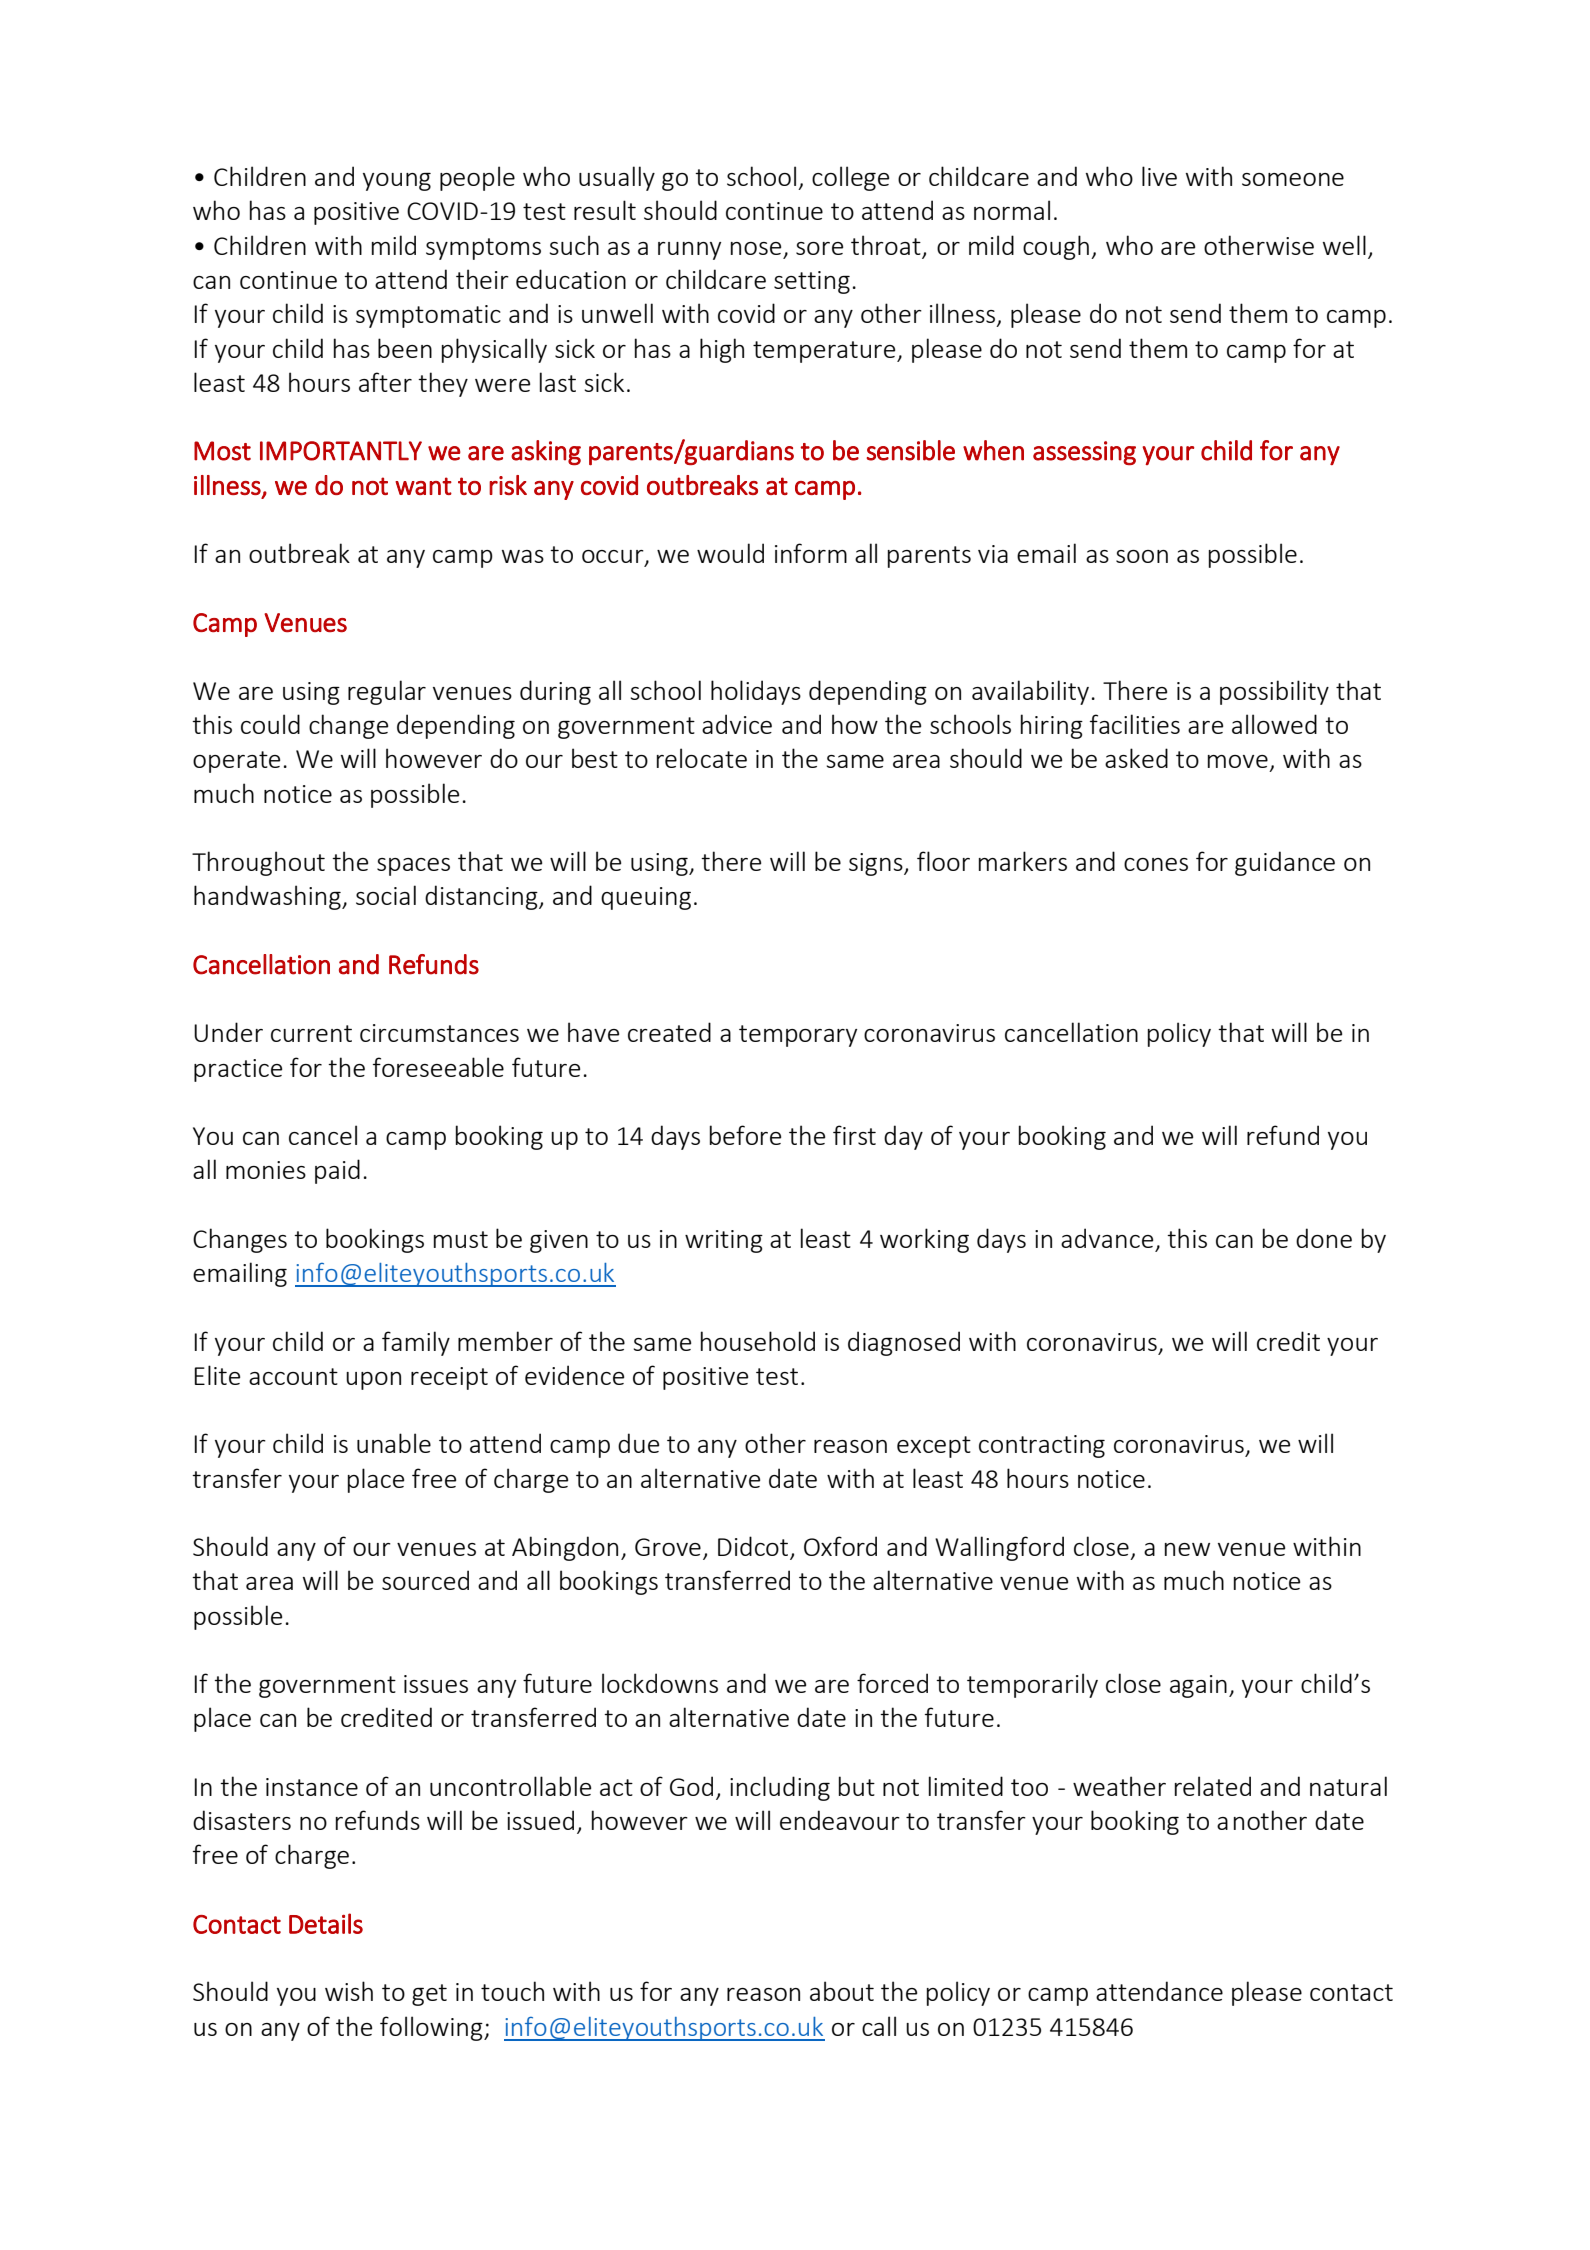 The height and width of the document is (2250, 1590). Describe the element at coordinates (1198, 1686) in the document. I see `again` at that location.
